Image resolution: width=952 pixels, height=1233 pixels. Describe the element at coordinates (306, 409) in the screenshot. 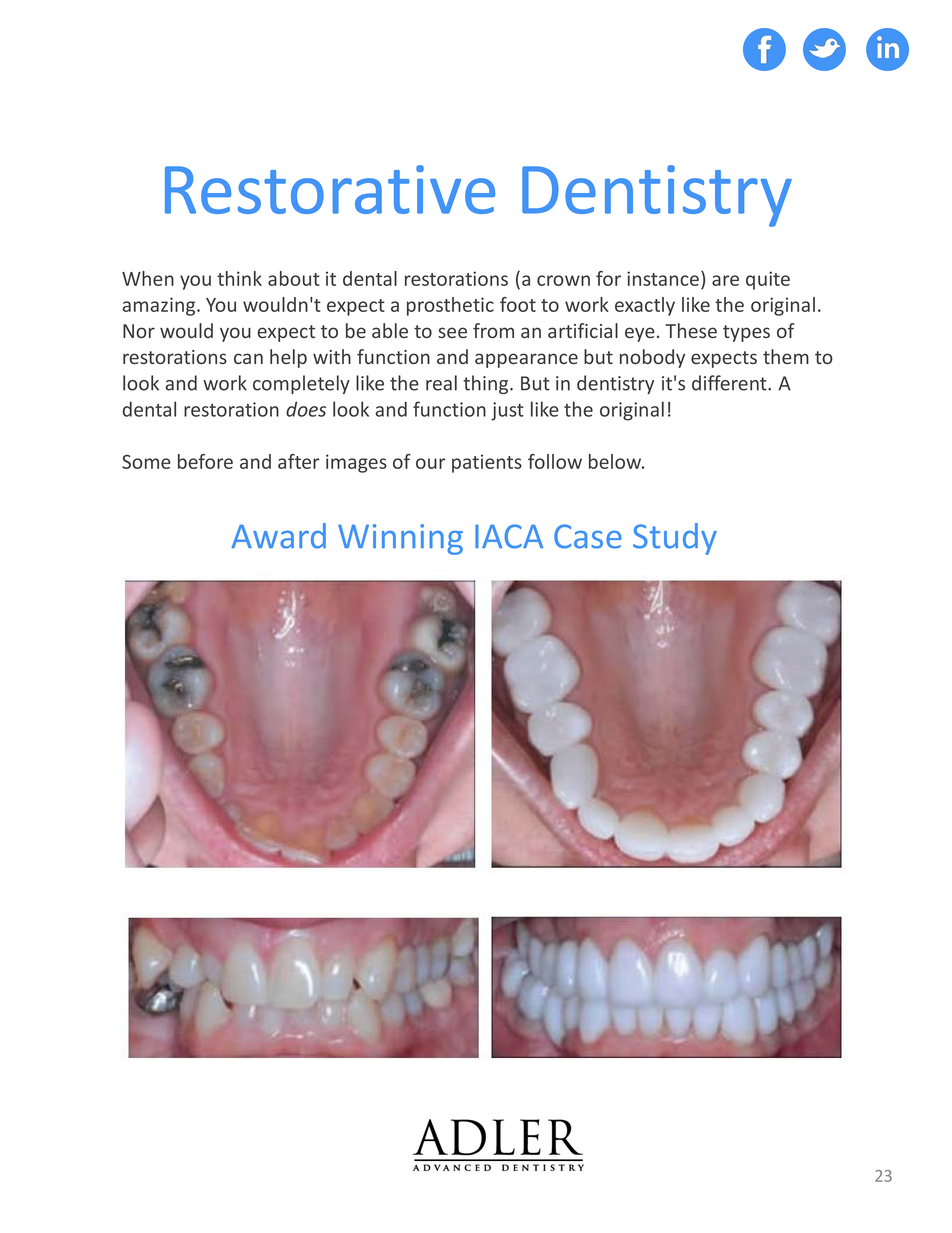

I see `does` at that location.
